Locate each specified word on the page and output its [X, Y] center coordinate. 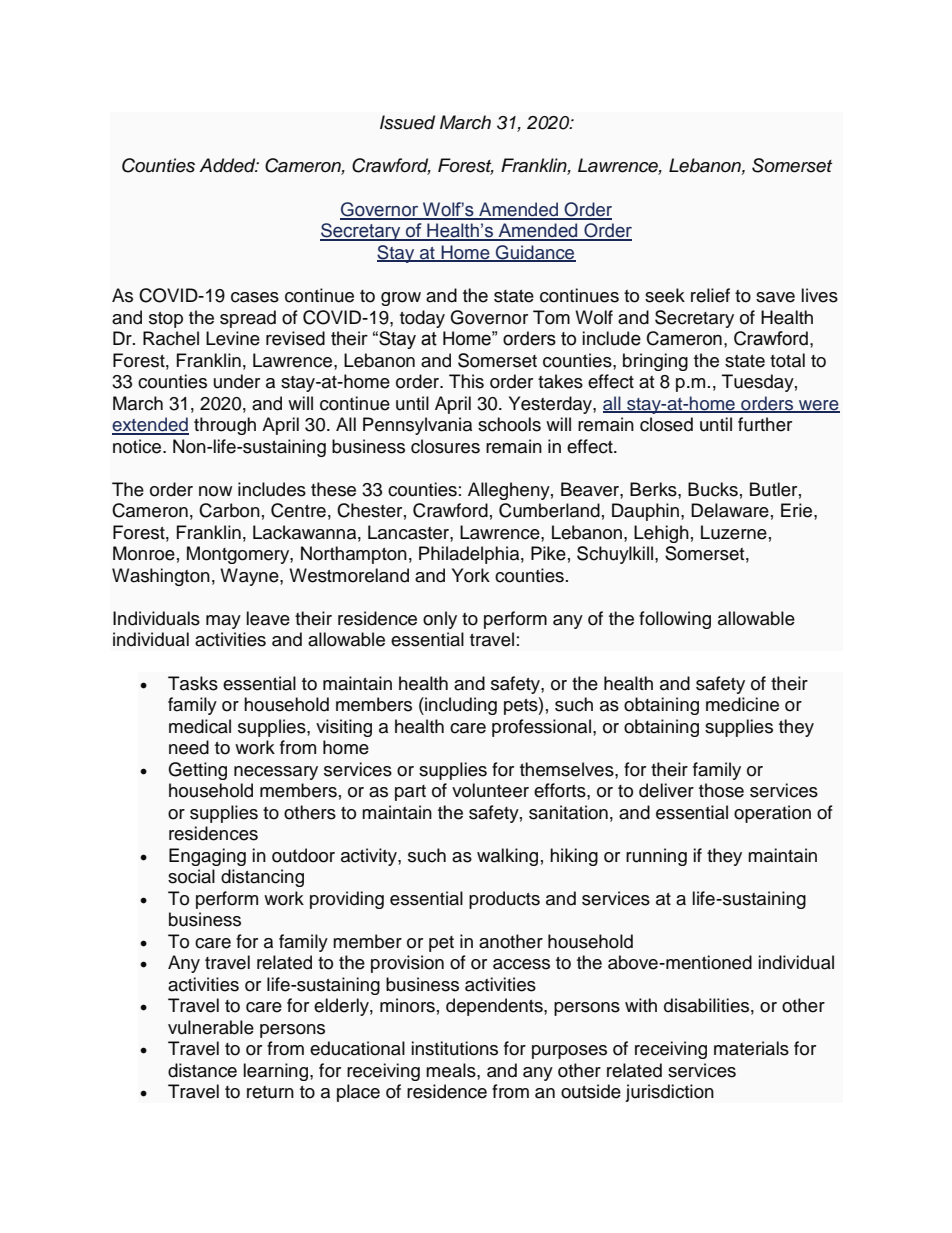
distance [202, 1070]
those [721, 790]
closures [445, 446]
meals [452, 1070]
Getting [197, 771]
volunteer [490, 790]
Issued [407, 122]
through [225, 426]
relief [710, 295]
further [765, 424]
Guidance [535, 253]
